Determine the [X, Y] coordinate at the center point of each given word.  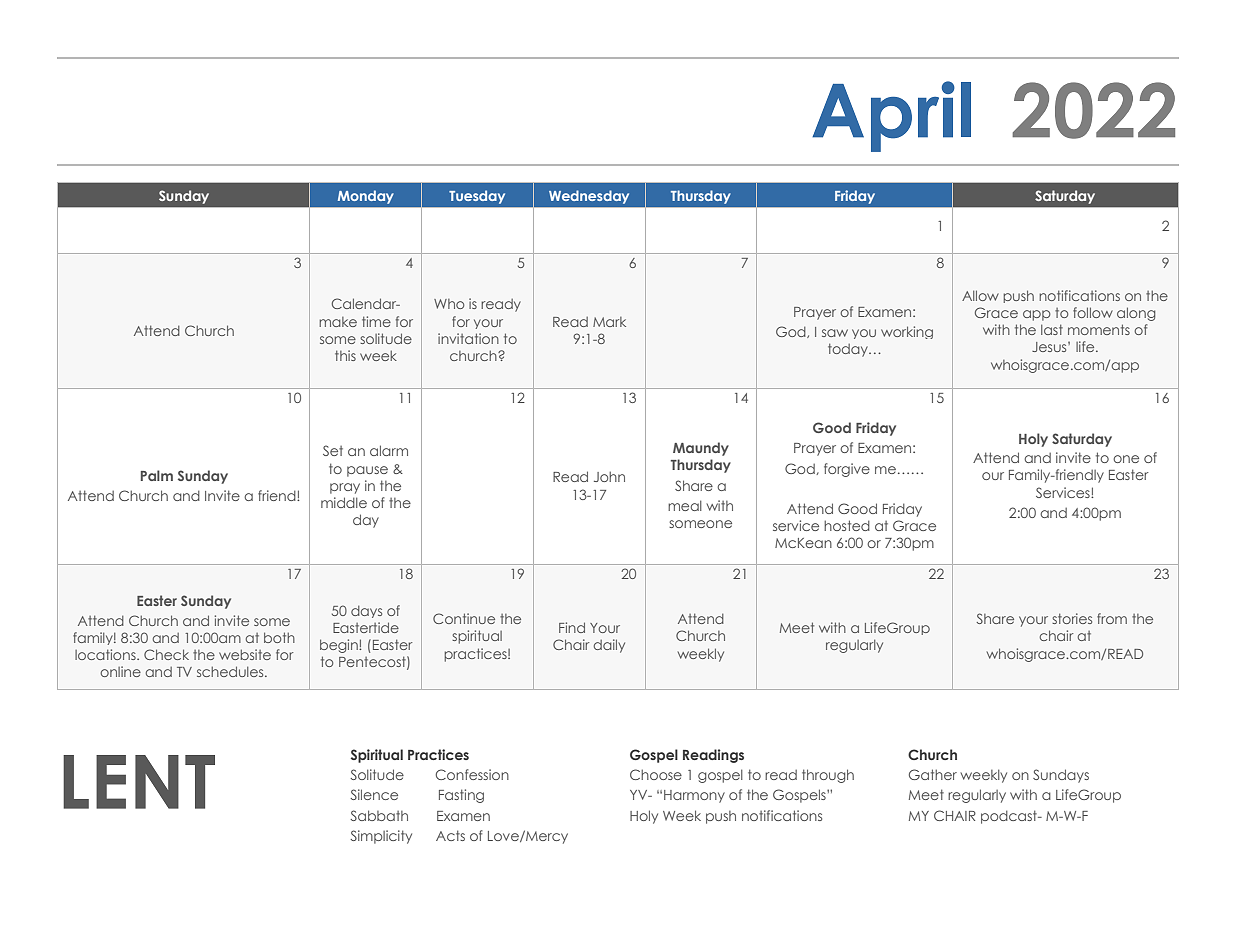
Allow [980, 295]
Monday [366, 197]
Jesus [1050, 347]
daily [609, 646]
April [891, 116]
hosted [847, 525]
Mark [609, 322]
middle [344, 502]
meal [685, 505]
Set [333, 450]
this [345, 355]
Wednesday [589, 197]
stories [1072, 618]
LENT [139, 782]
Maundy [701, 449]
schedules [231, 671]
